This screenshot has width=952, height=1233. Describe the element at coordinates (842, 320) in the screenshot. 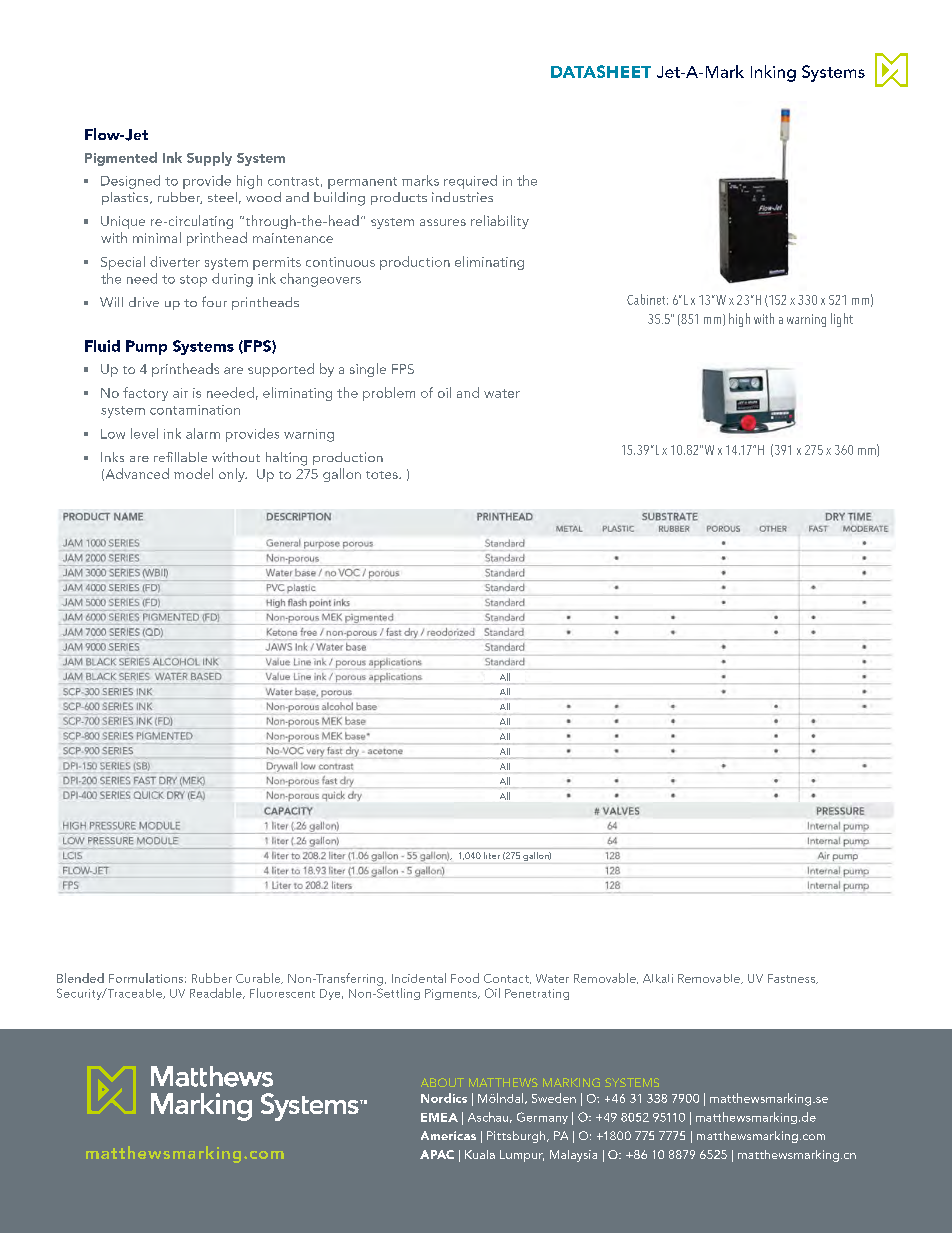

I see `light` at that location.
